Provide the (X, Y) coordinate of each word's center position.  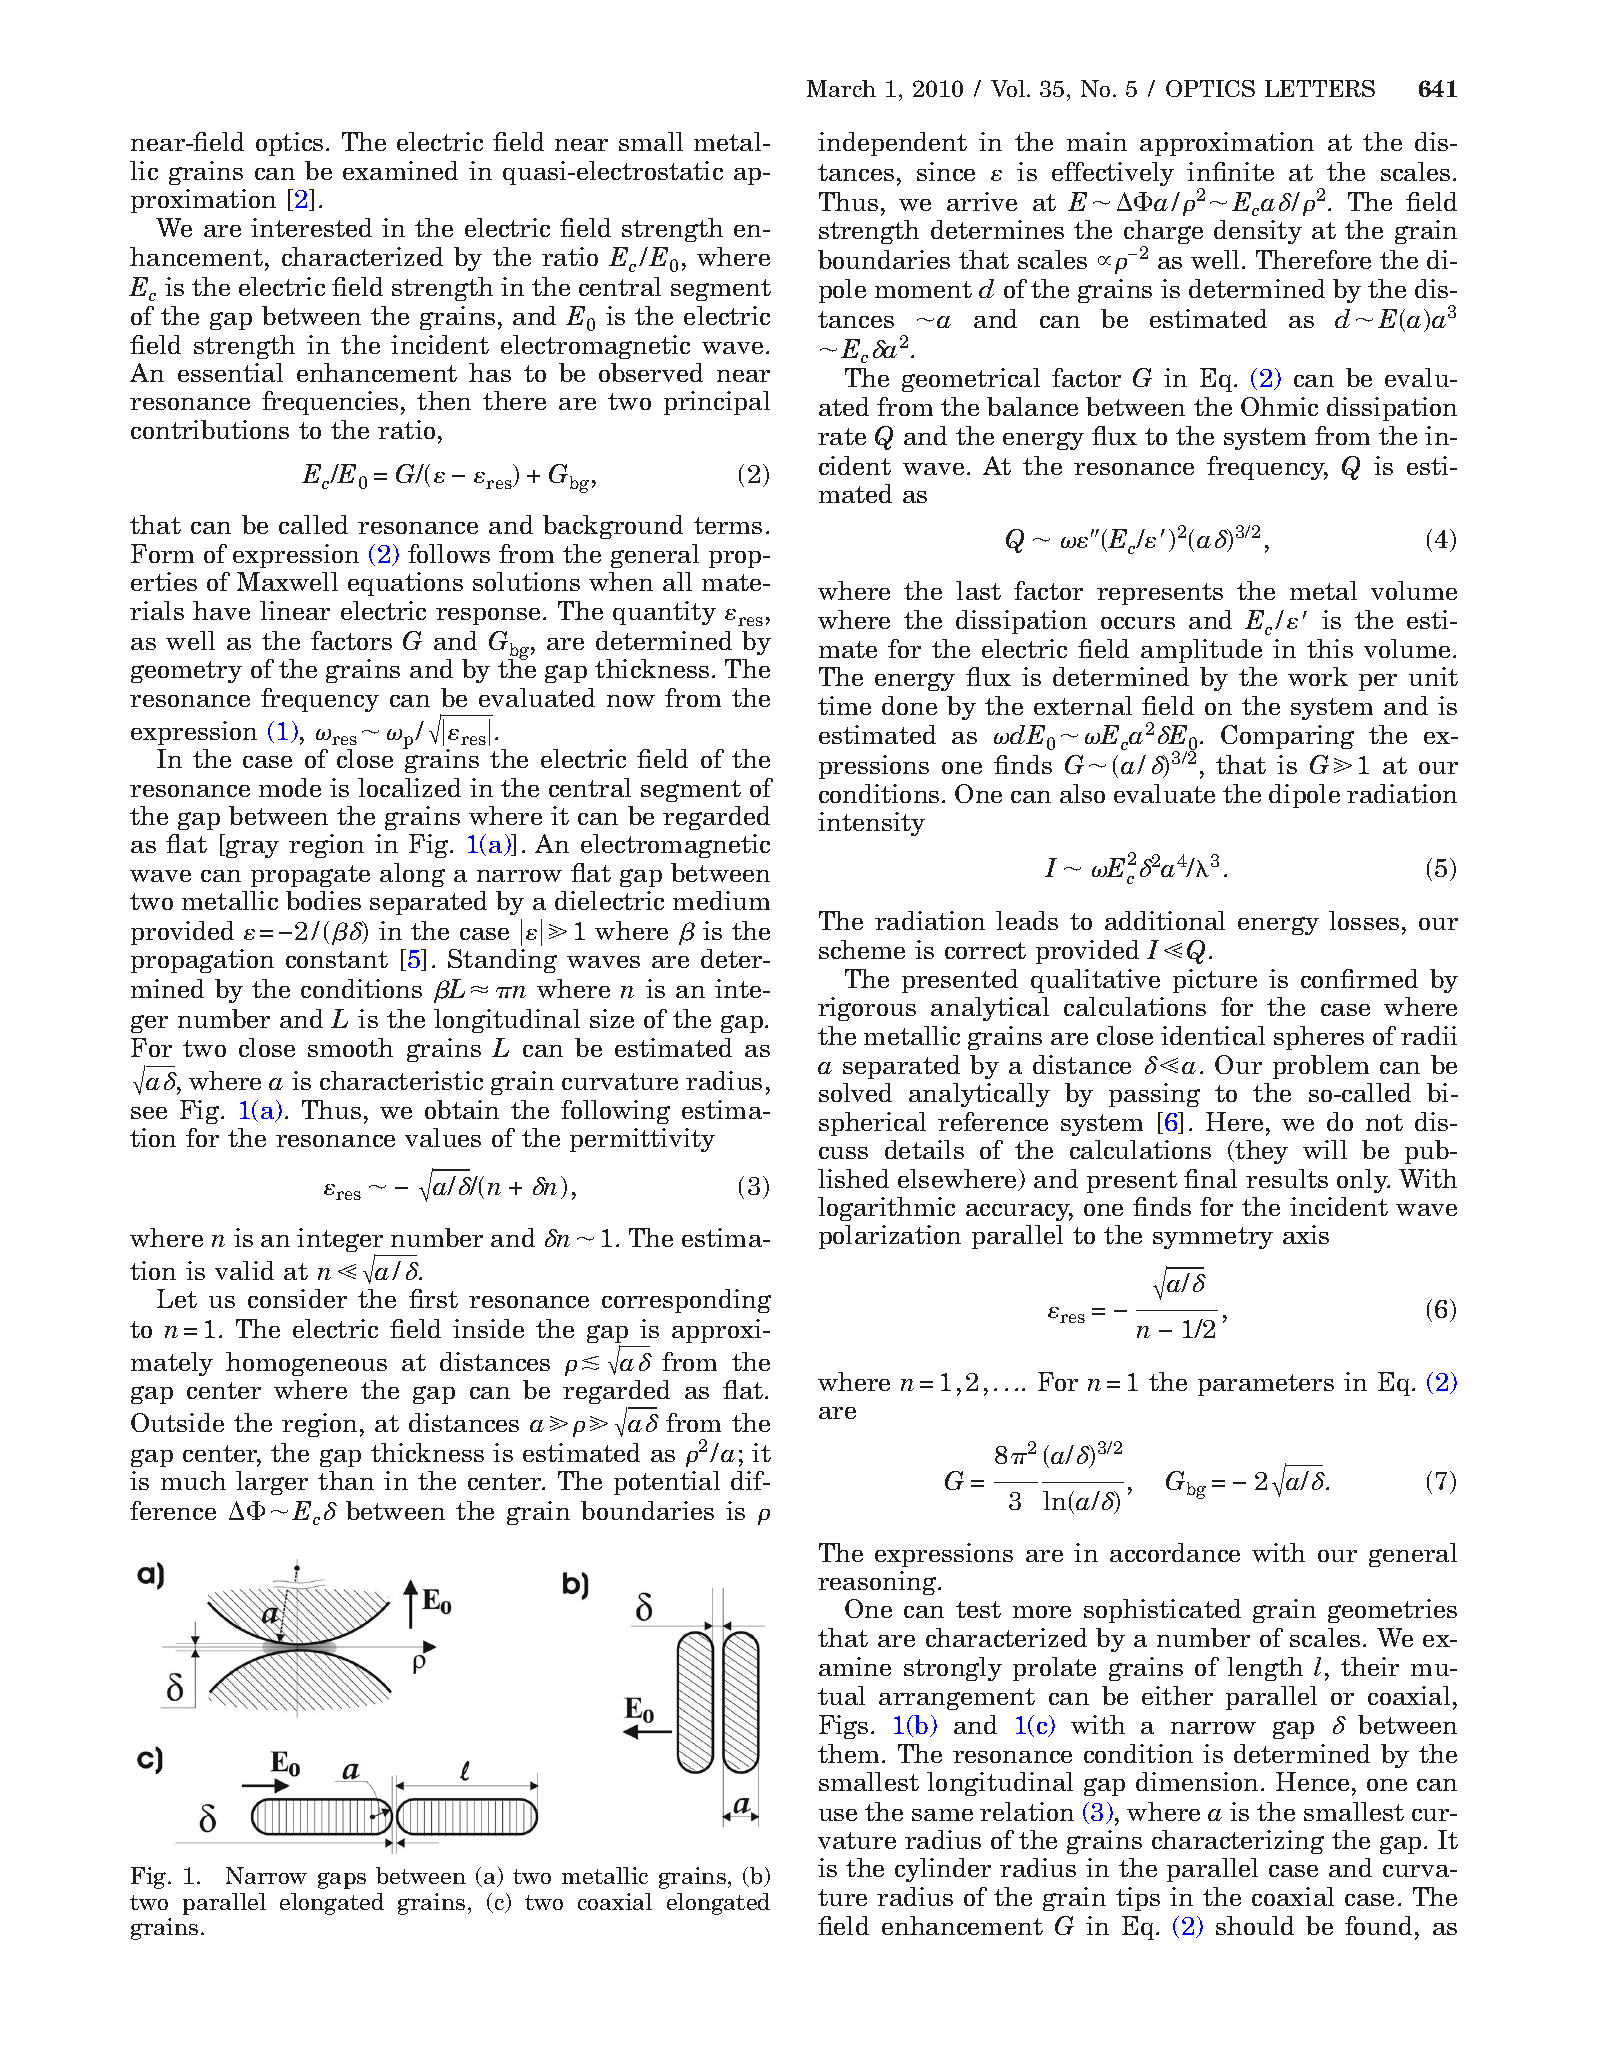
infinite (1230, 171)
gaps (342, 1880)
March (841, 88)
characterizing (1238, 1842)
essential (230, 372)
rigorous (867, 1009)
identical (1213, 1035)
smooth (350, 1047)
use (838, 1815)
